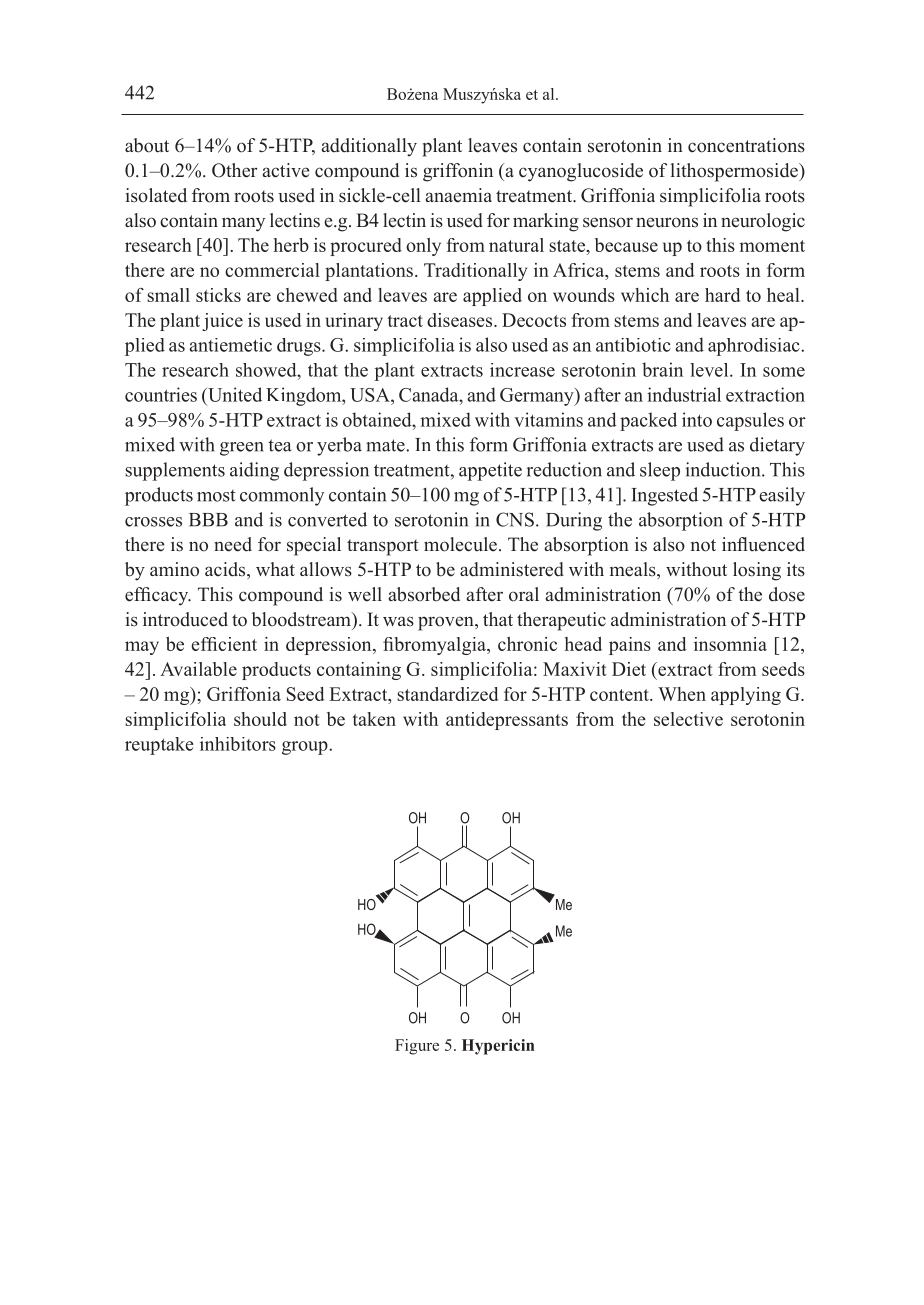 Image resolution: width=924 pixels, height=1305 pixels. I want to click on acids, so click(226, 570).
